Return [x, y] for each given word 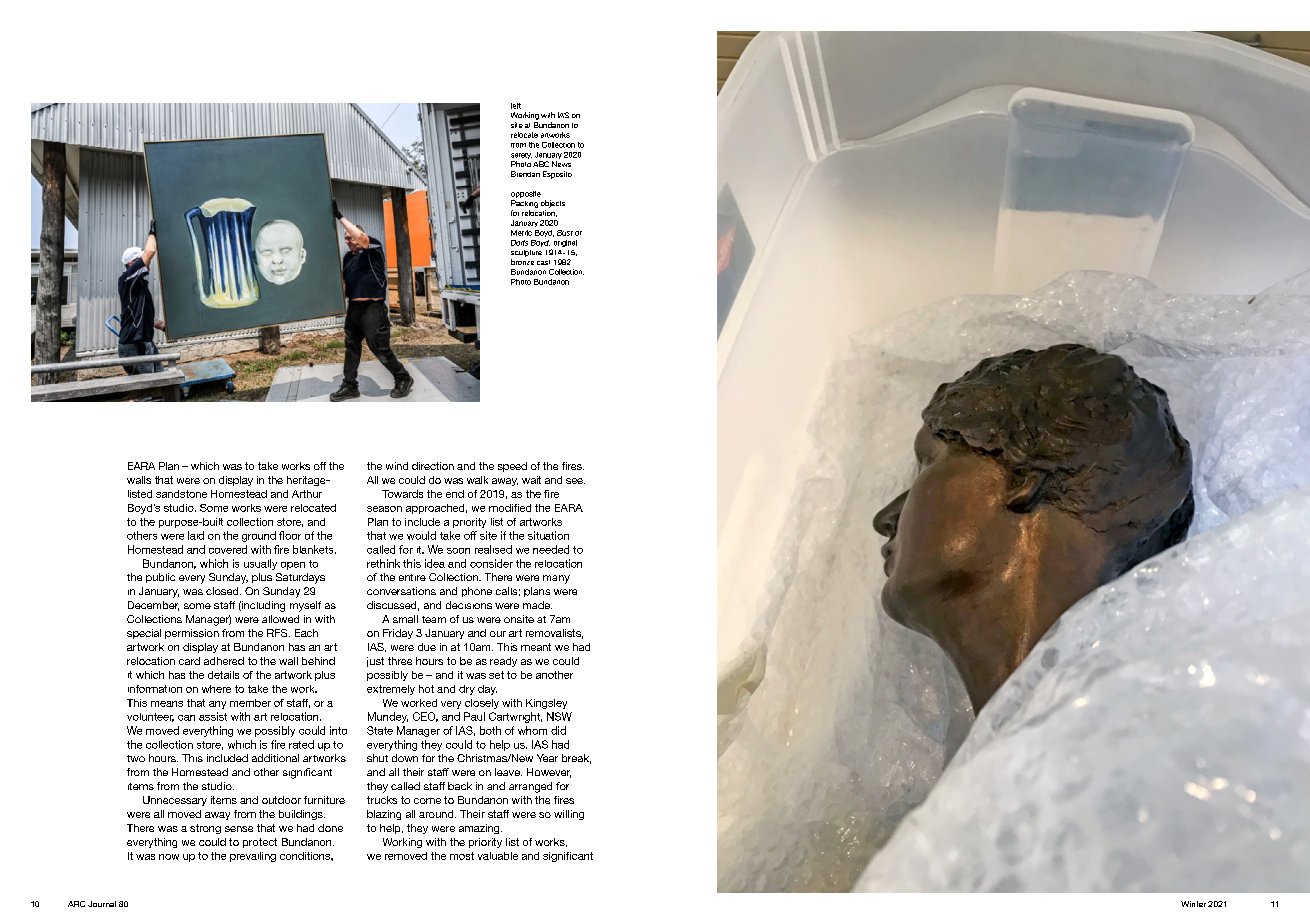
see [575, 481]
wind [397, 466]
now [169, 857]
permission [192, 634]
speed [512, 467]
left [516, 106]
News [561, 164]
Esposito [557, 175]
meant [536, 647]
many [556, 579]
